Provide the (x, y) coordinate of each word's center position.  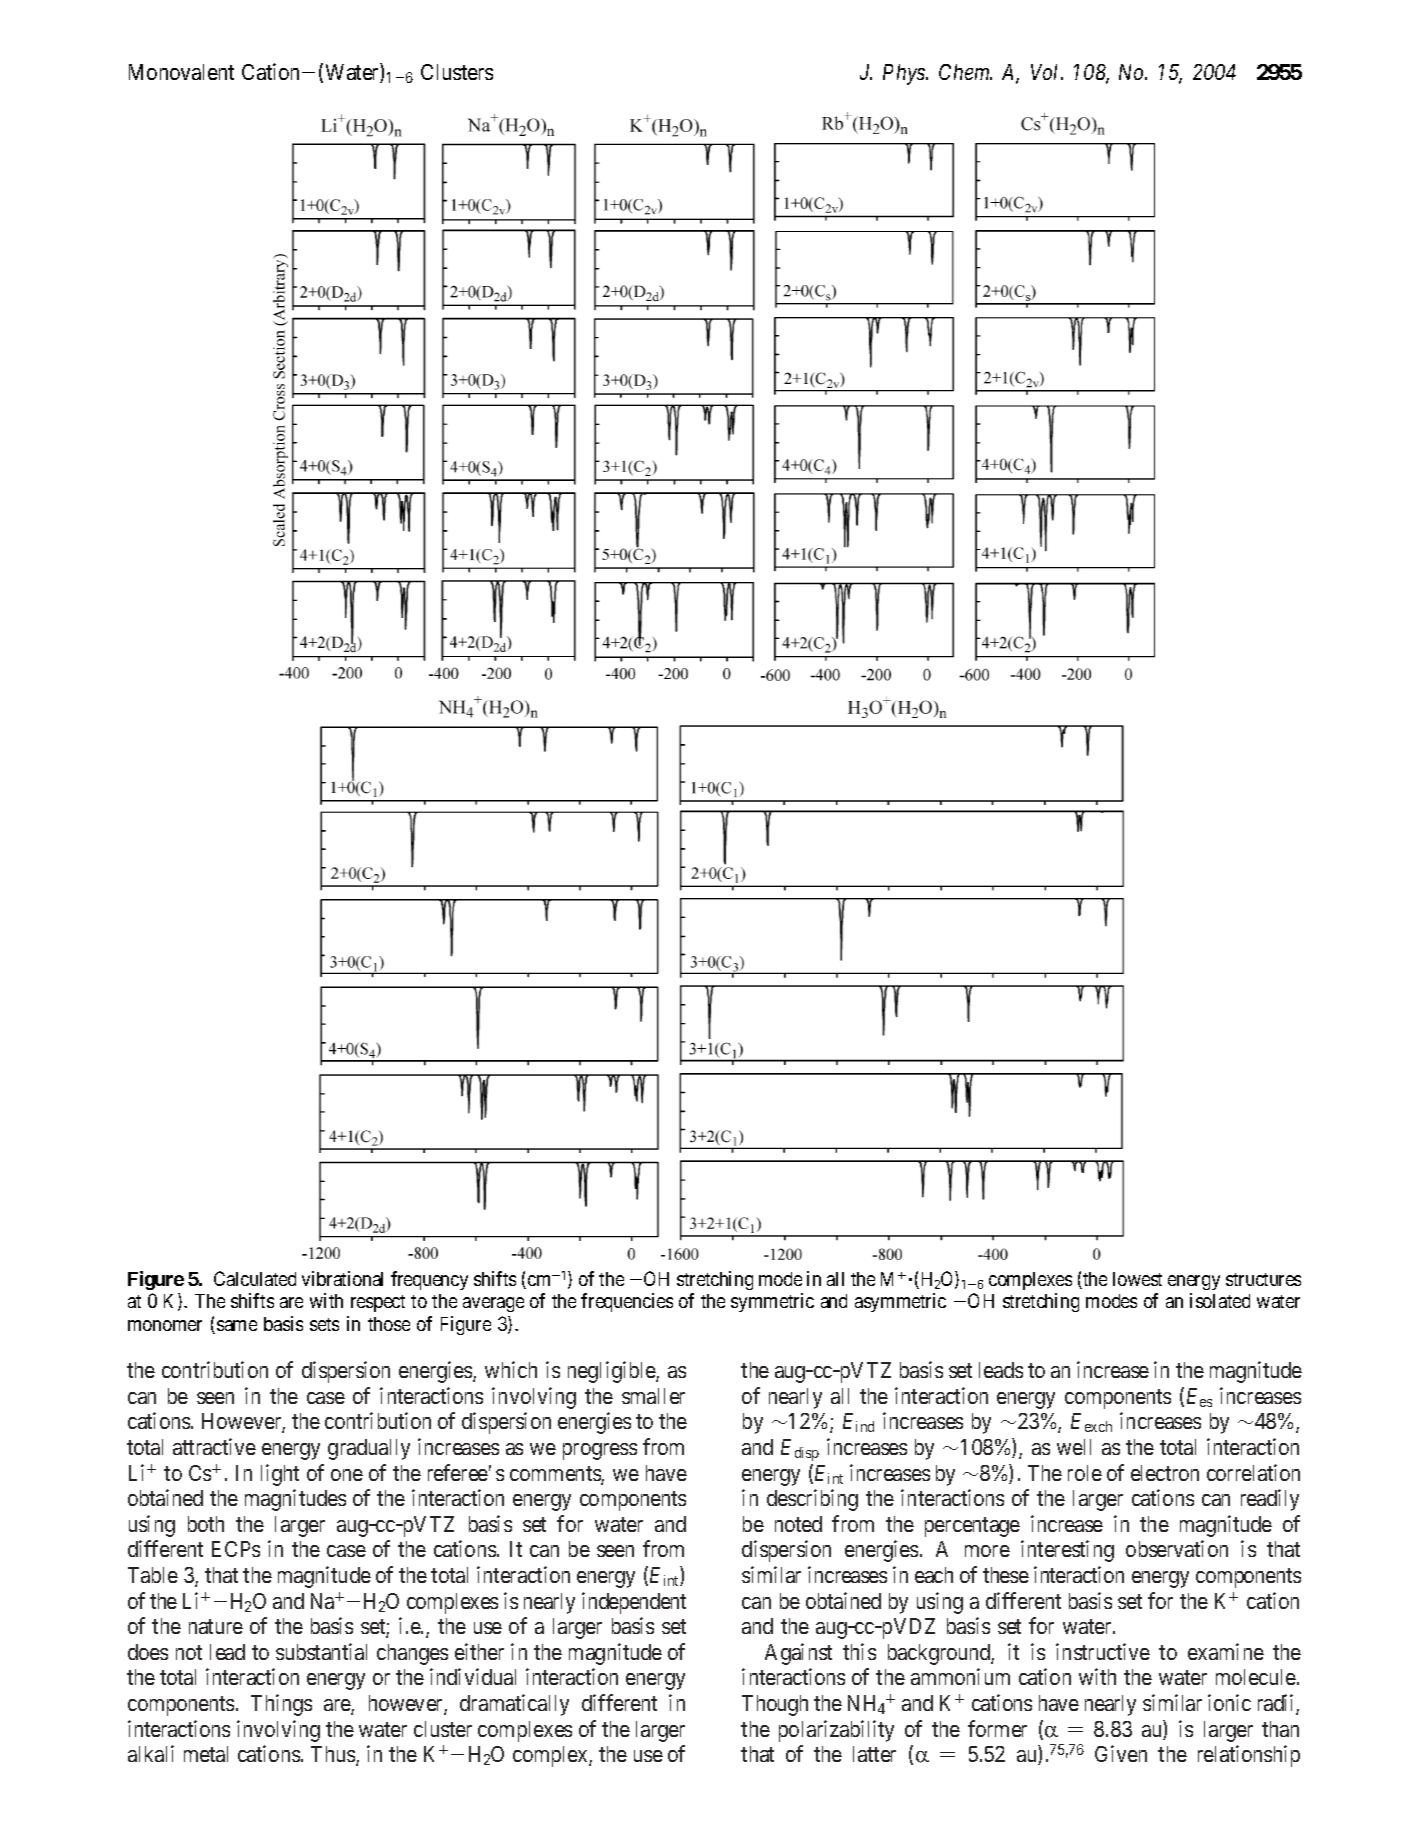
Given (1121, 1753)
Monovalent (181, 72)
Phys (905, 74)
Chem (965, 72)
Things (281, 1705)
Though (775, 1705)
